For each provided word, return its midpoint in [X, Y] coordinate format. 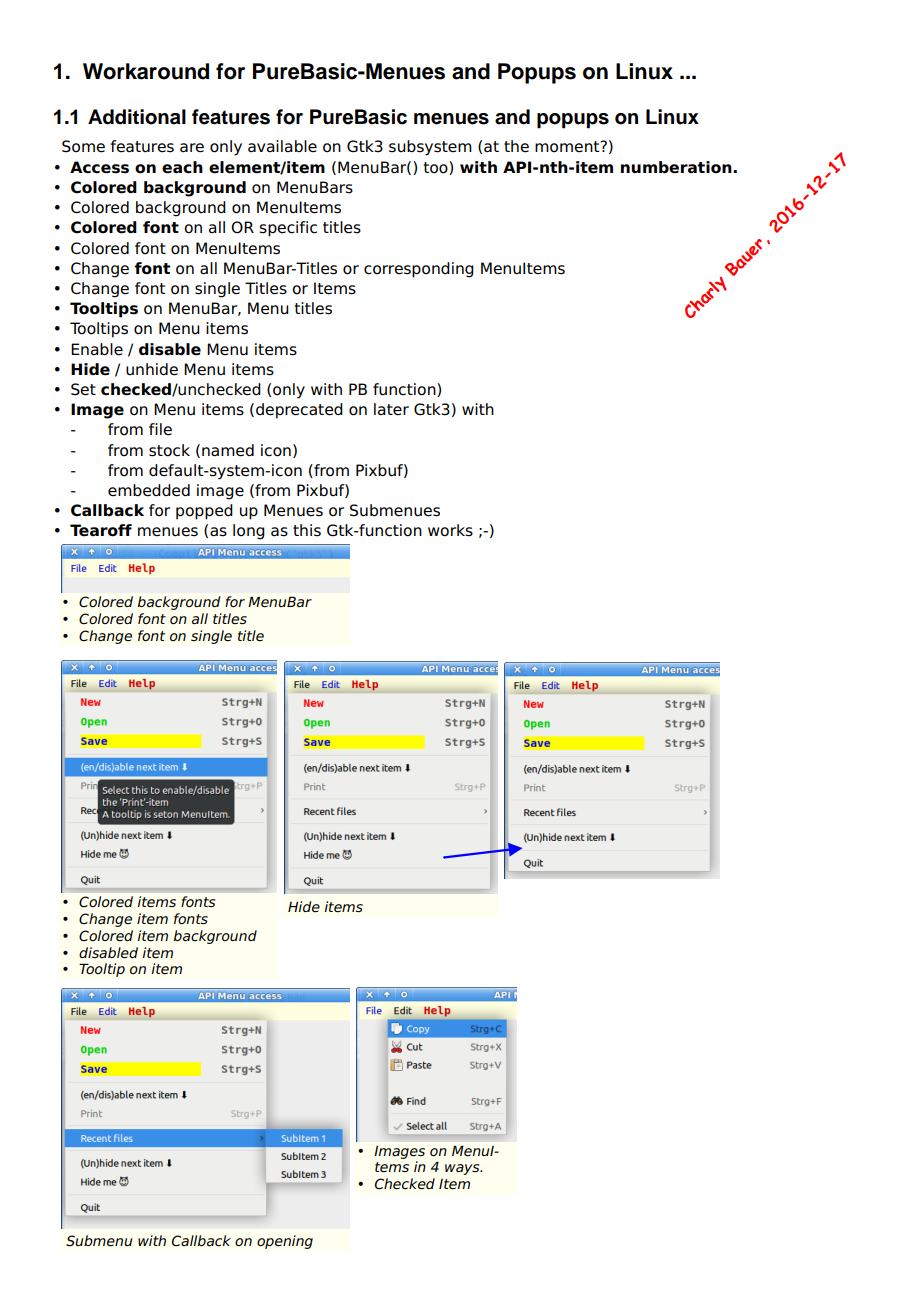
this [307, 530]
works [450, 530]
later [391, 409]
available [282, 146]
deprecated [299, 411]
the [516, 146]
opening [285, 1242]
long [249, 532]
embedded [149, 490]
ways [463, 1169]
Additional [137, 117]
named [228, 450]
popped [204, 512]
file [160, 429]
